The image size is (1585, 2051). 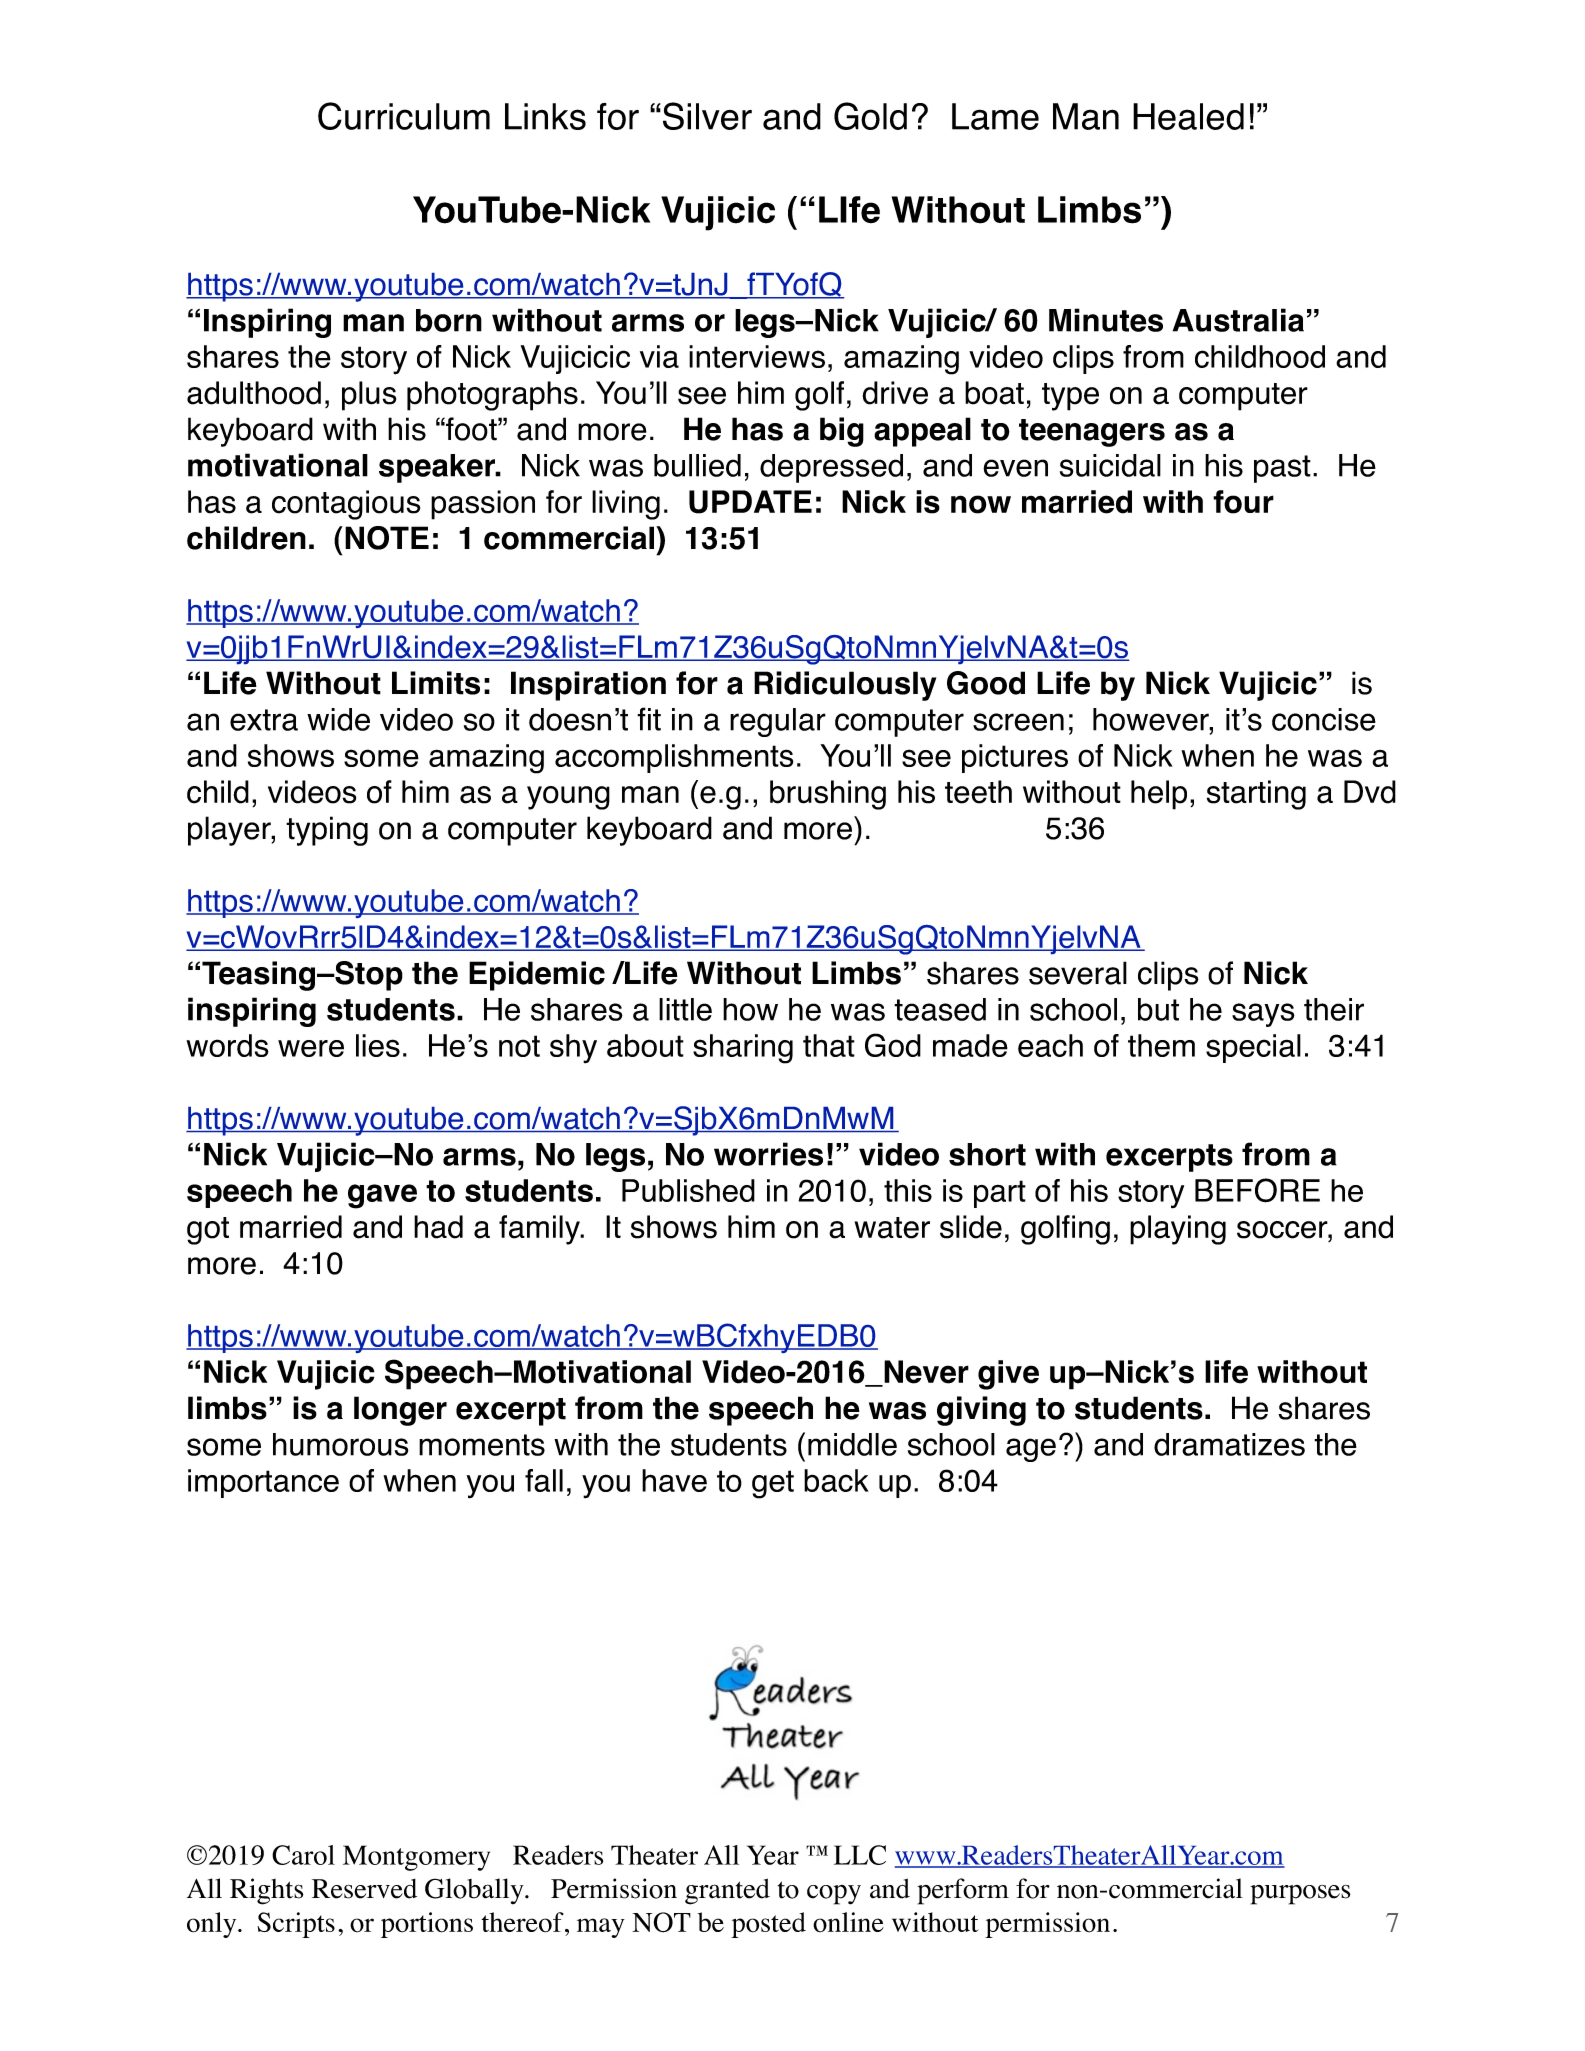 What do you see at coordinates (1263, 1015) in the screenshot?
I see `says` at bounding box center [1263, 1015].
